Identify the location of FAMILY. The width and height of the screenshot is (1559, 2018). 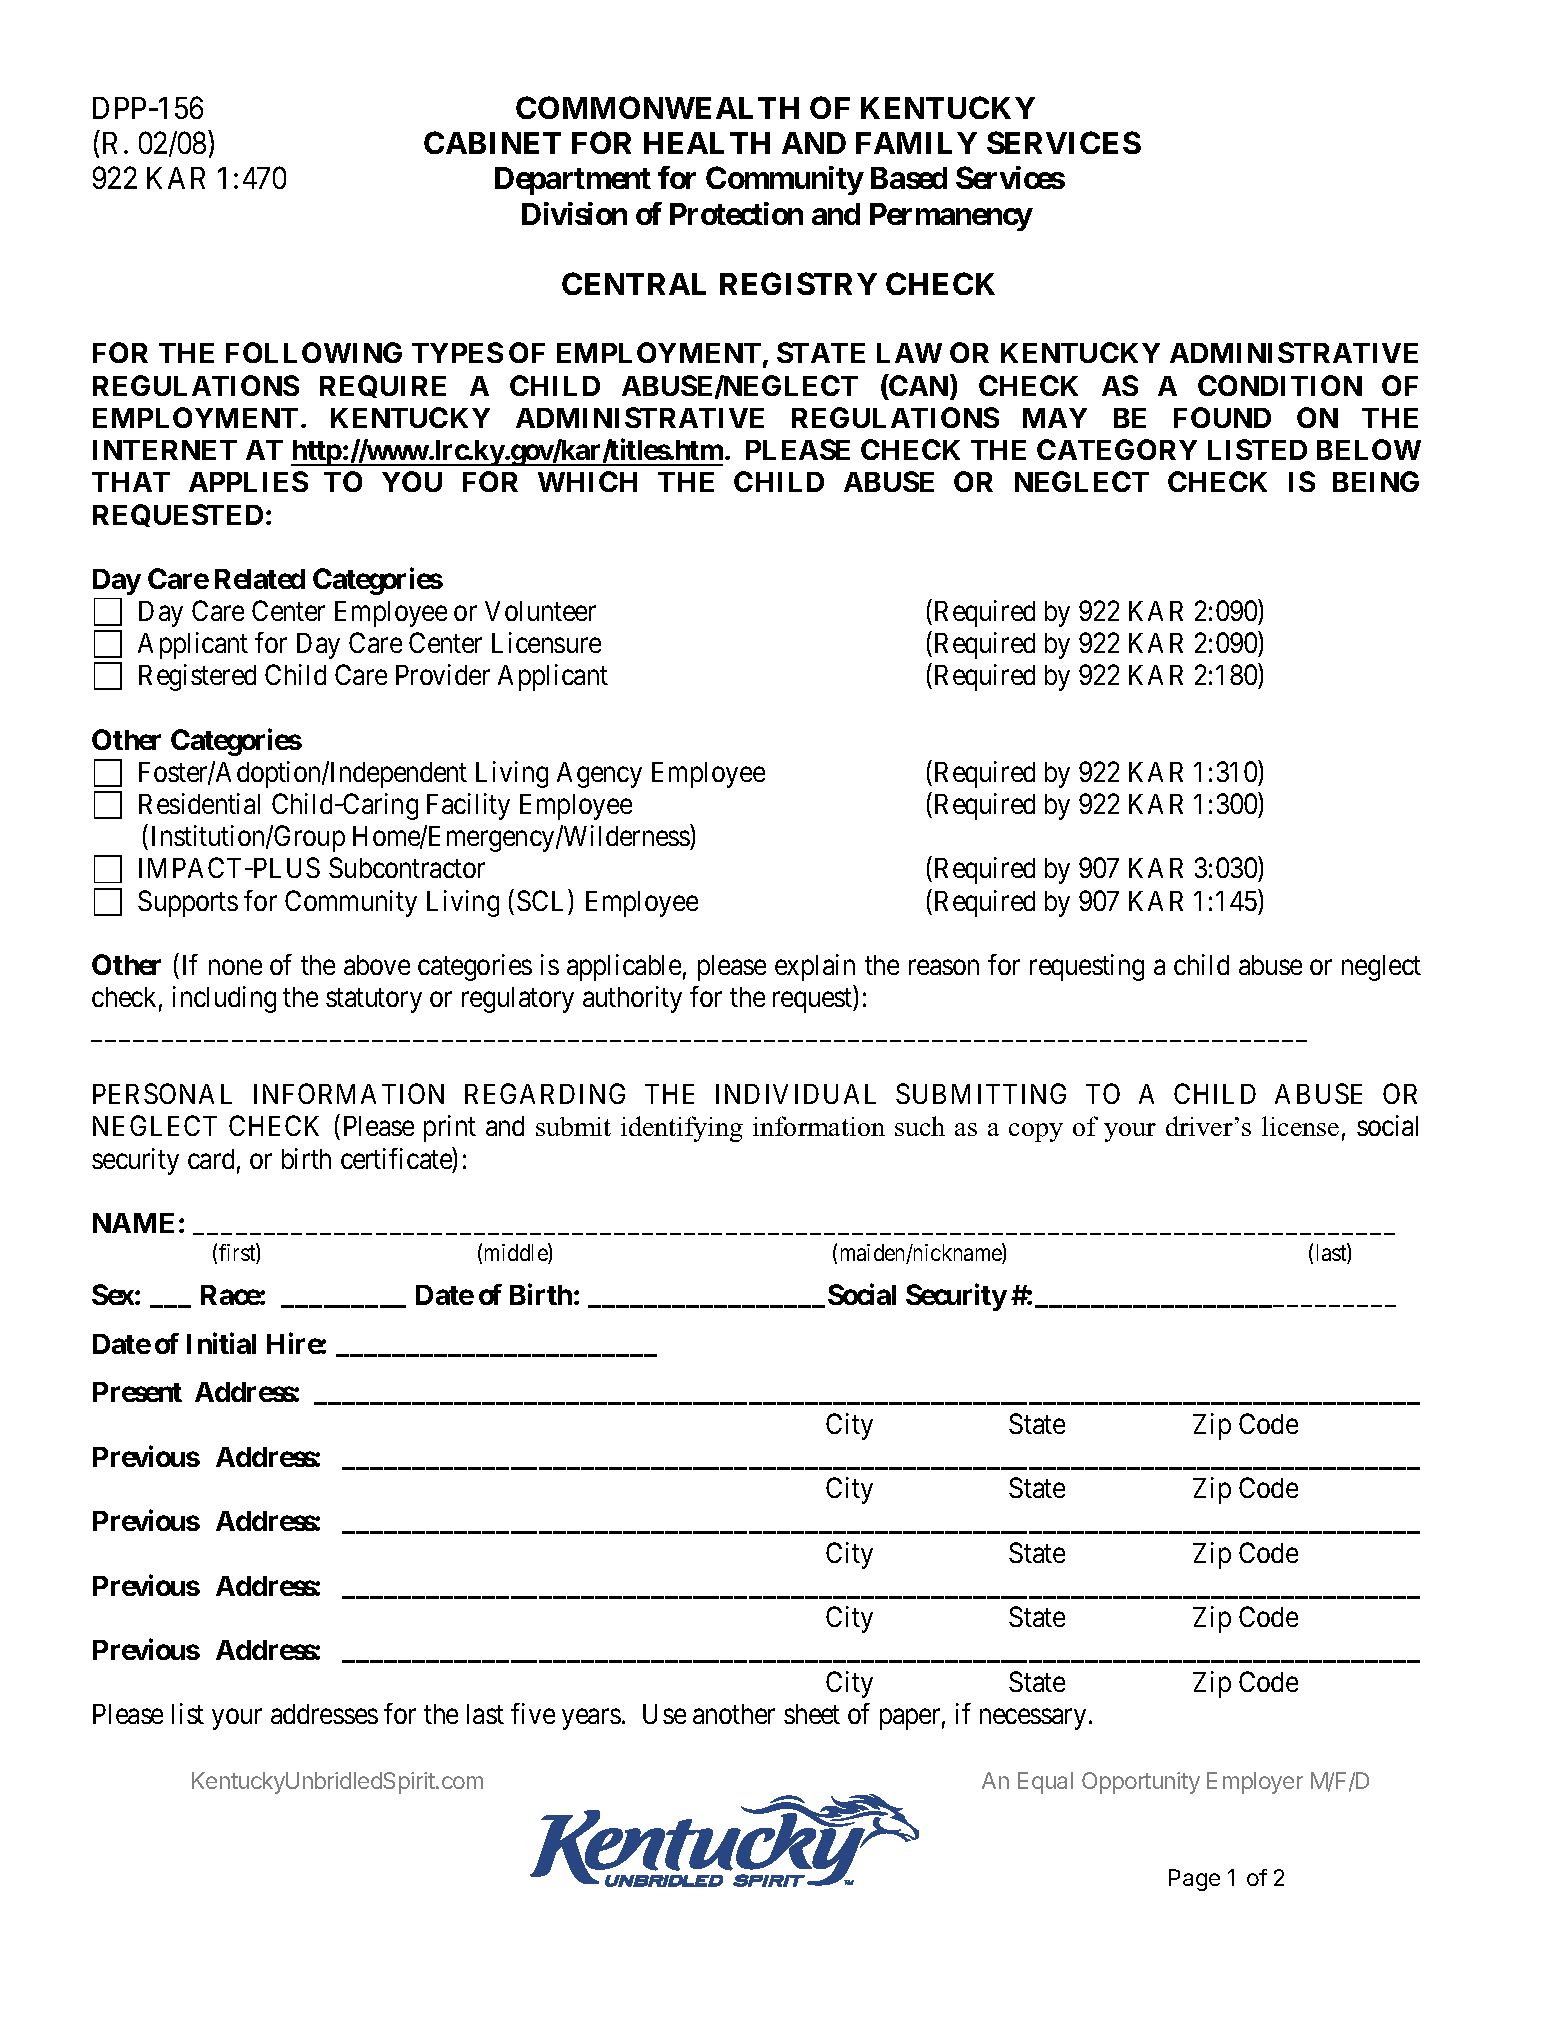
(916, 143).
